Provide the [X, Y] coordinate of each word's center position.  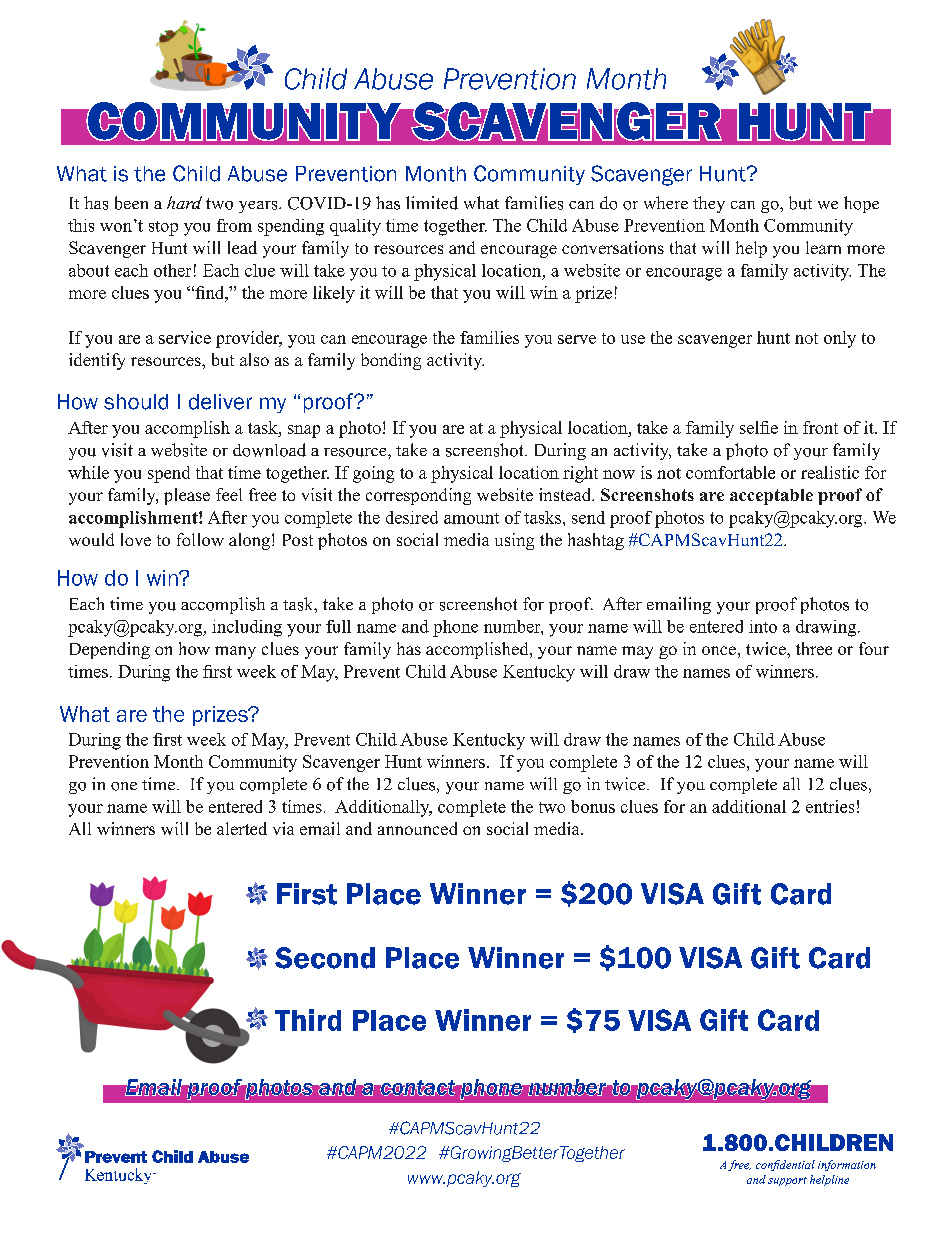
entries [830, 806]
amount [471, 518]
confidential [785, 1165]
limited [432, 203]
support [787, 1181]
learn [823, 247]
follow [200, 539]
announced [417, 828]
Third [308, 1020]
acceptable [771, 497]
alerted [242, 828]
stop [163, 228]
